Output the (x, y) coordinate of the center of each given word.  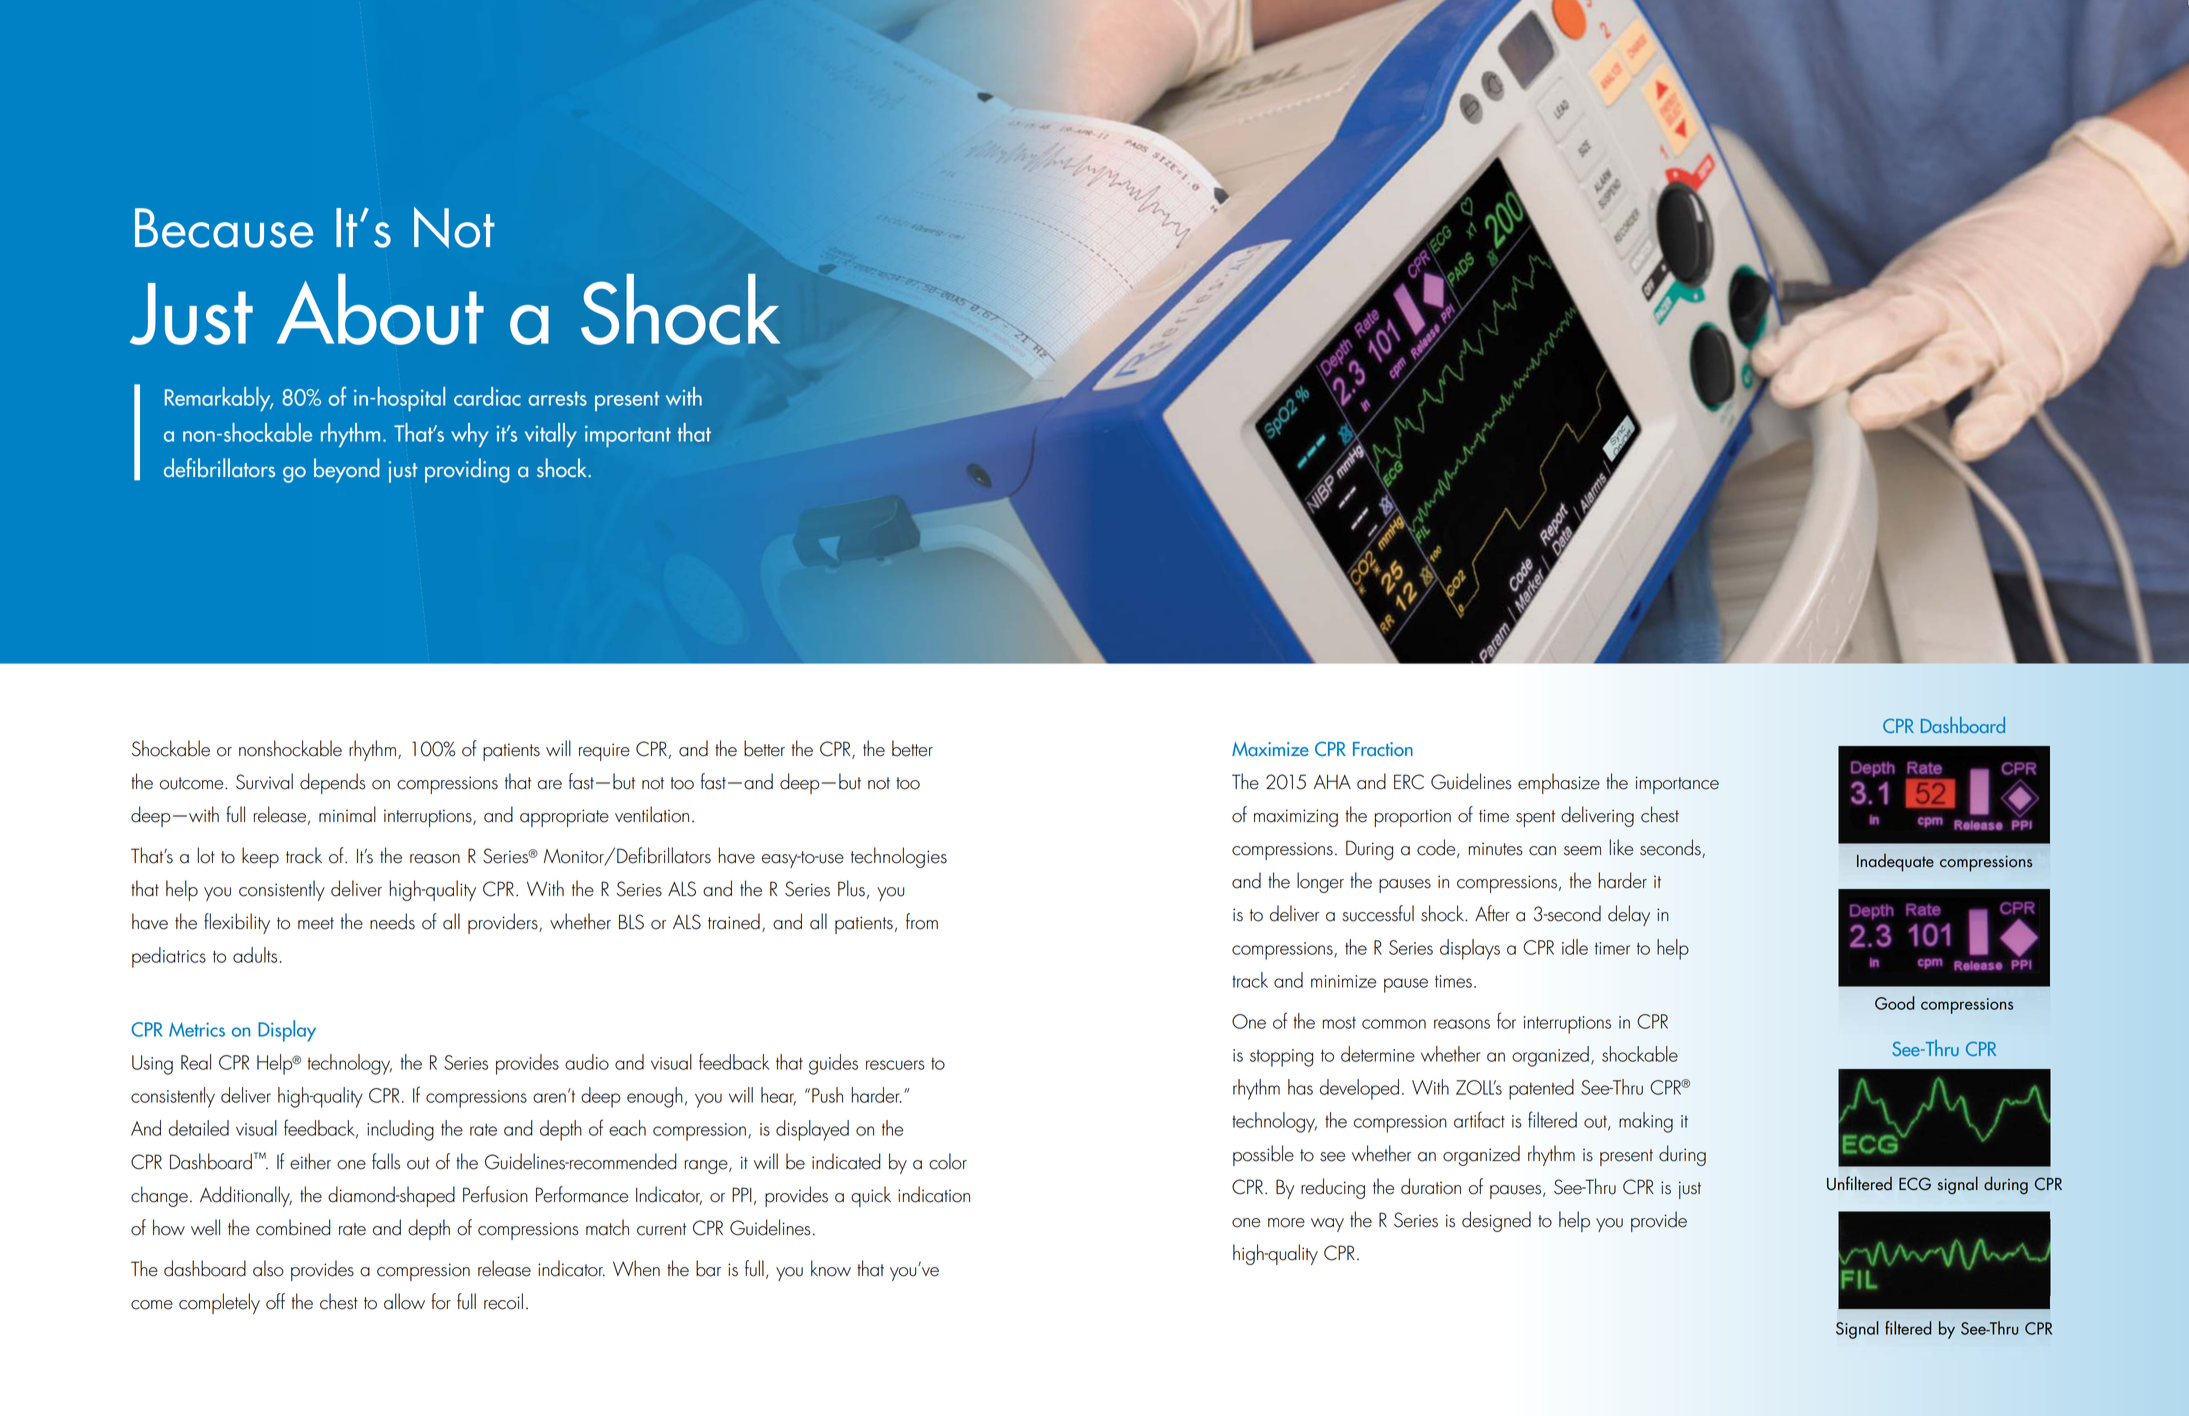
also (268, 1268)
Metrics (197, 1029)
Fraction (1383, 749)
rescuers (895, 1065)
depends (333, 783)
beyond (347, 470)
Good (1894, 1003)
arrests (557, 398)
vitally (551, 435)
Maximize (1270, 749)
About (380, 309)
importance (1677, 785)
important (628, 436)
